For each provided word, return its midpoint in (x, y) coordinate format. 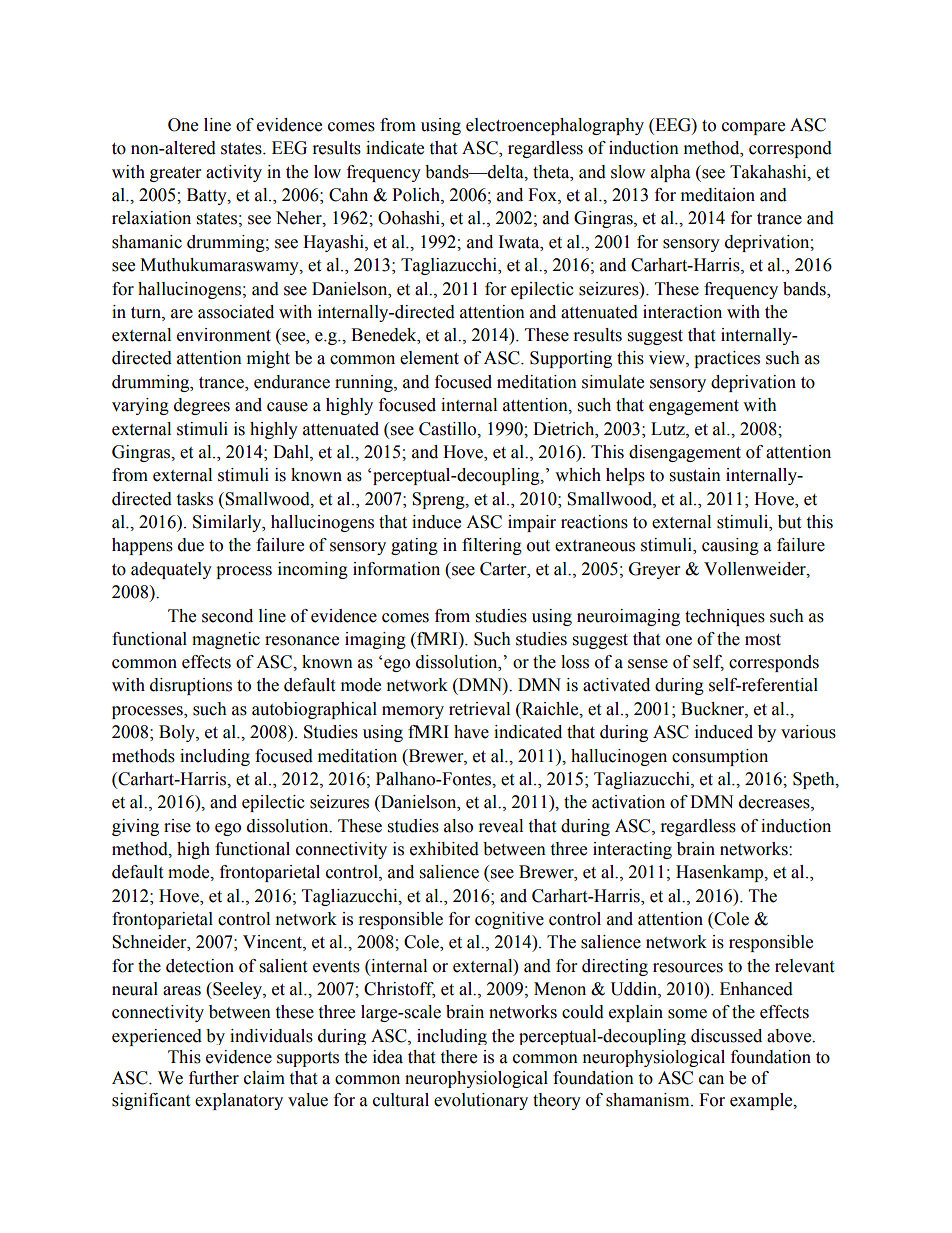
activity (234, 173)
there (458, 1057)
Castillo (449, 429)
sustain (695, 475)
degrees (202, 406)
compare (753, 128)
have (471, 732)
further (214, 1078)
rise (177, 826)
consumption (720, 757)
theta (552, 172)
